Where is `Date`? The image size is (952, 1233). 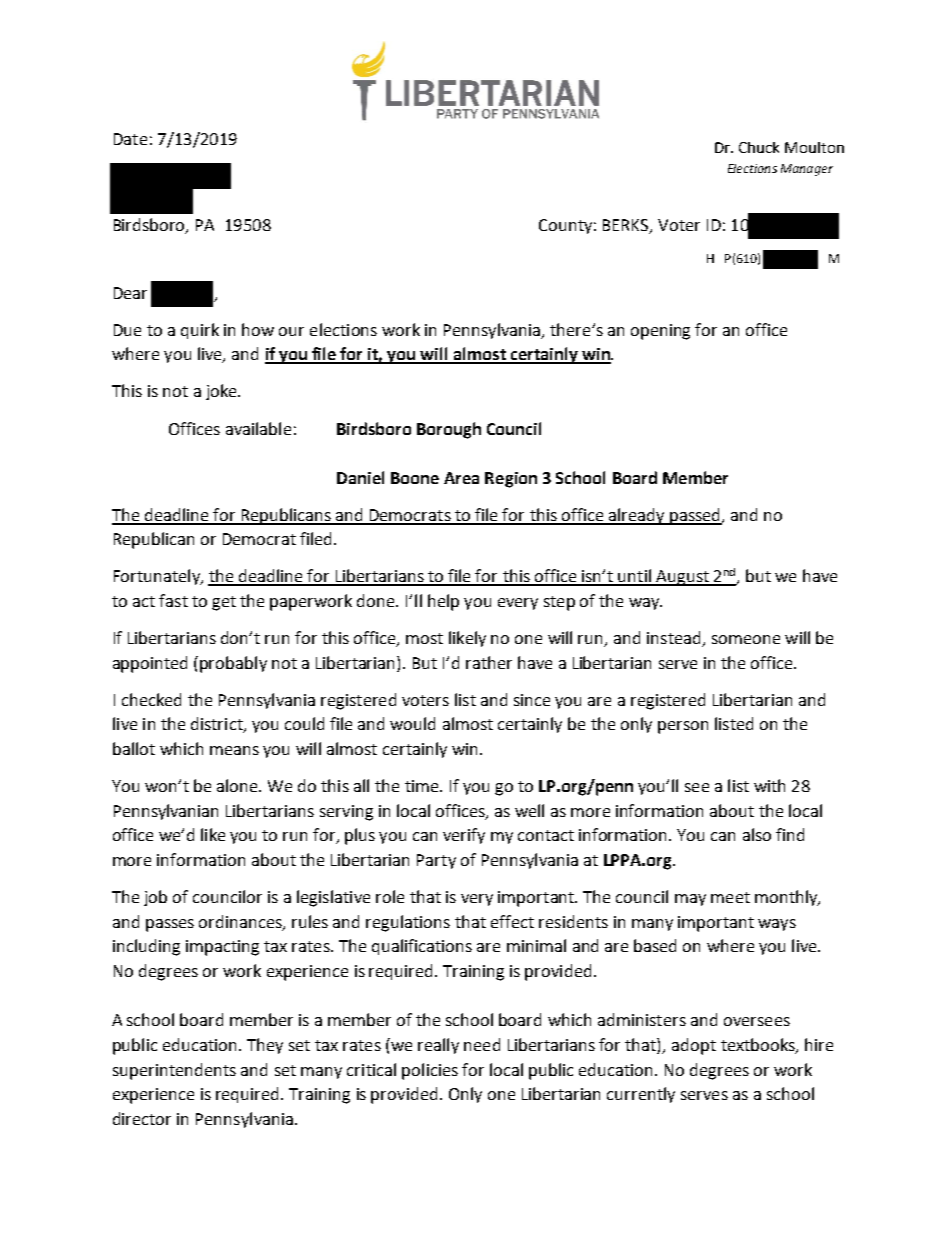 Date is located at coordinates (130, 139).
